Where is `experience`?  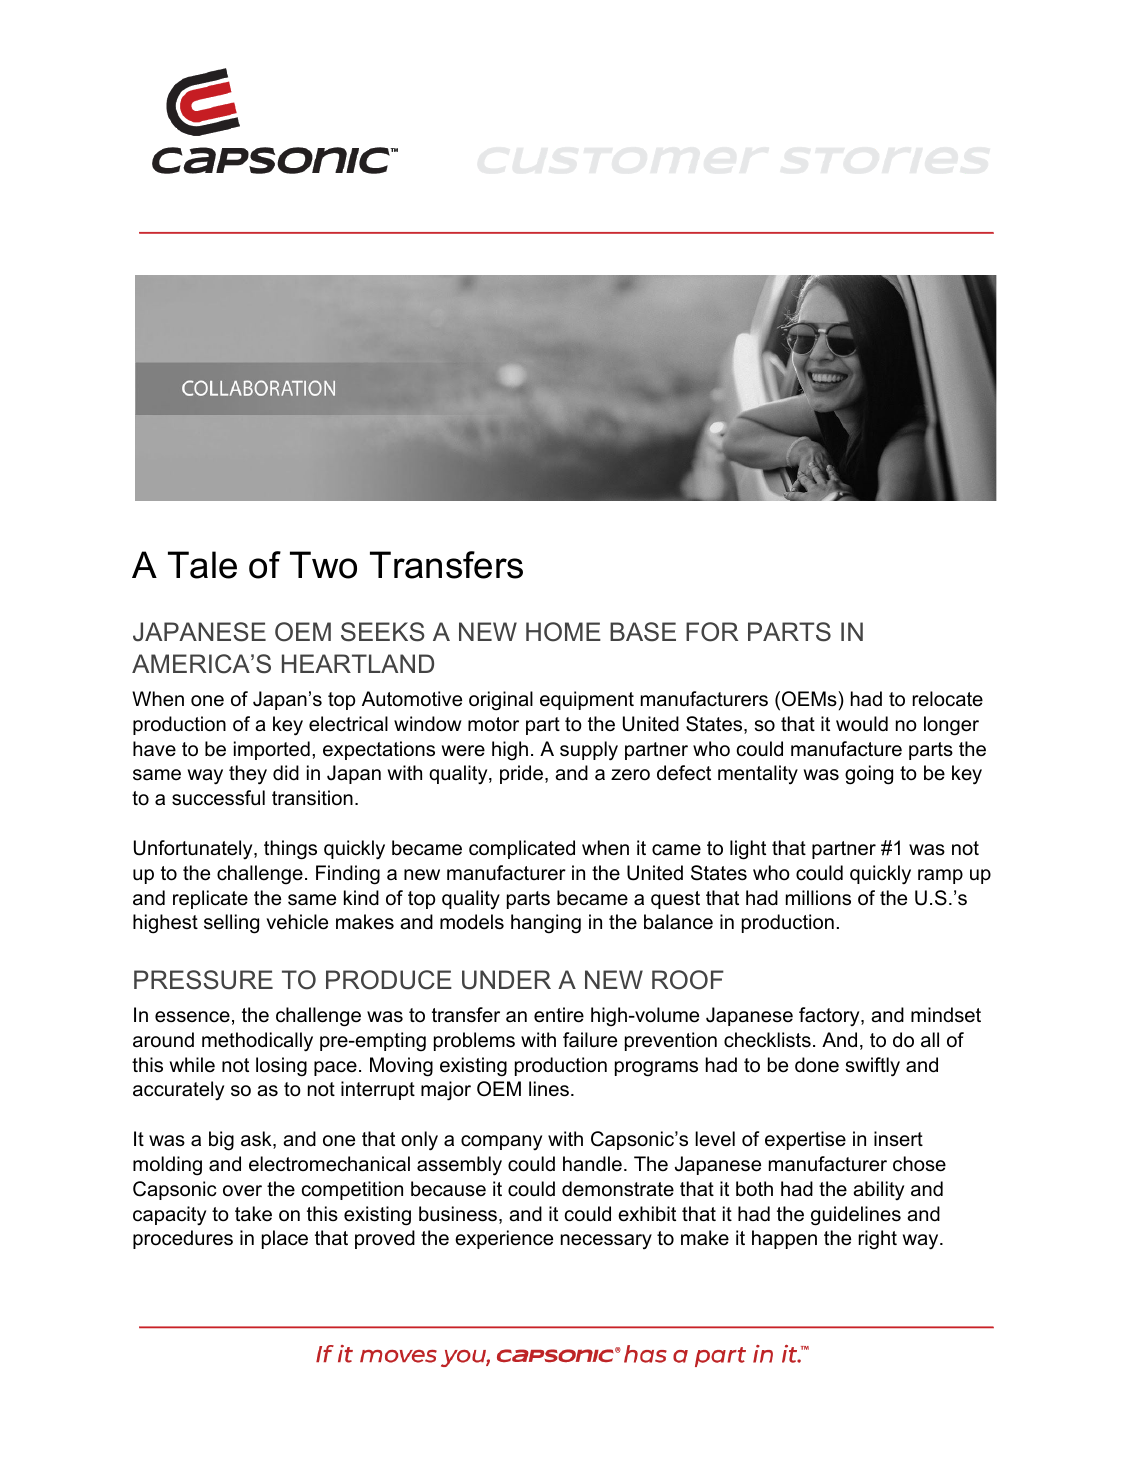
experience is located at coordinates (504, 1239).
